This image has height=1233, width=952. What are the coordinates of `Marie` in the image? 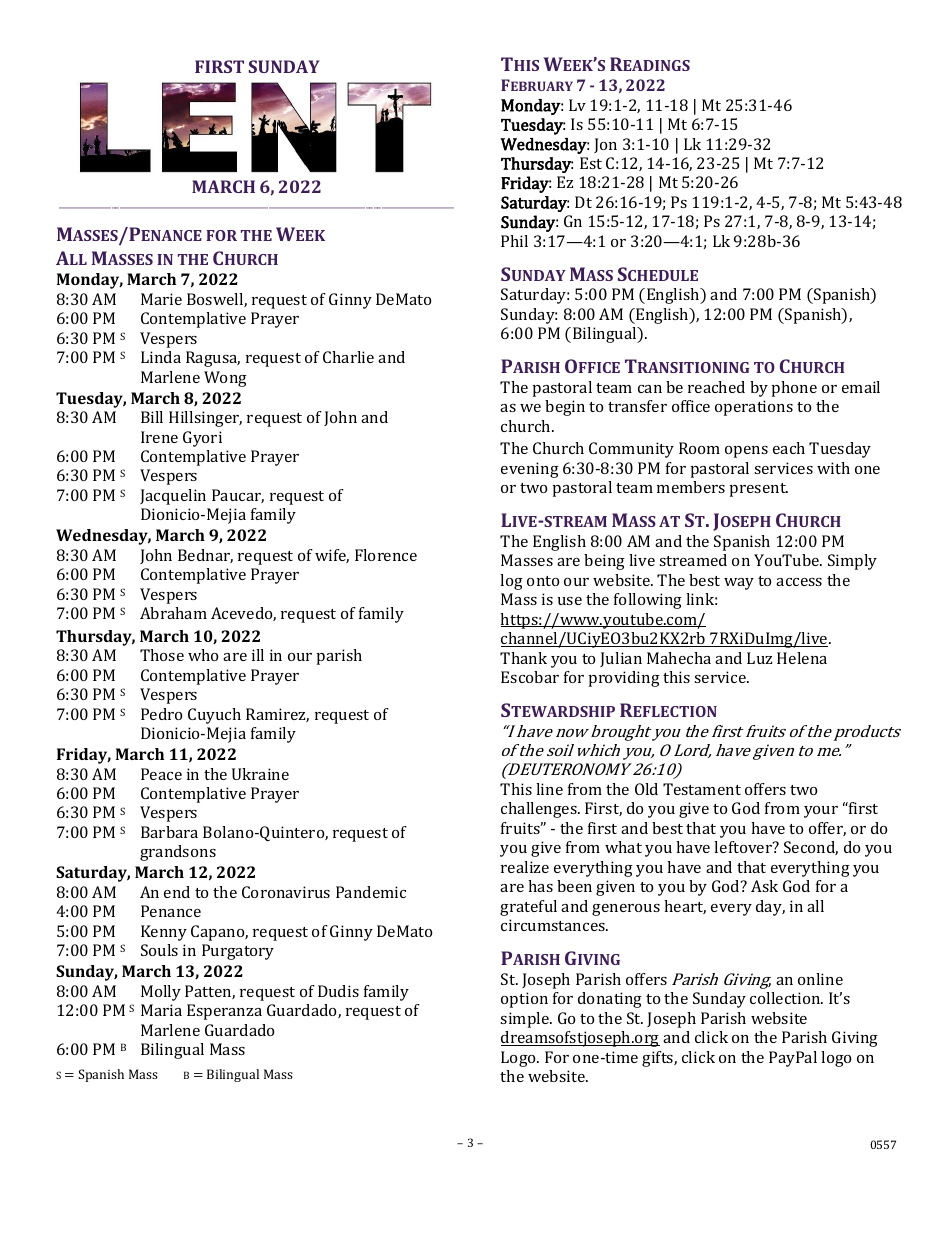 It's located at (161, 299).
